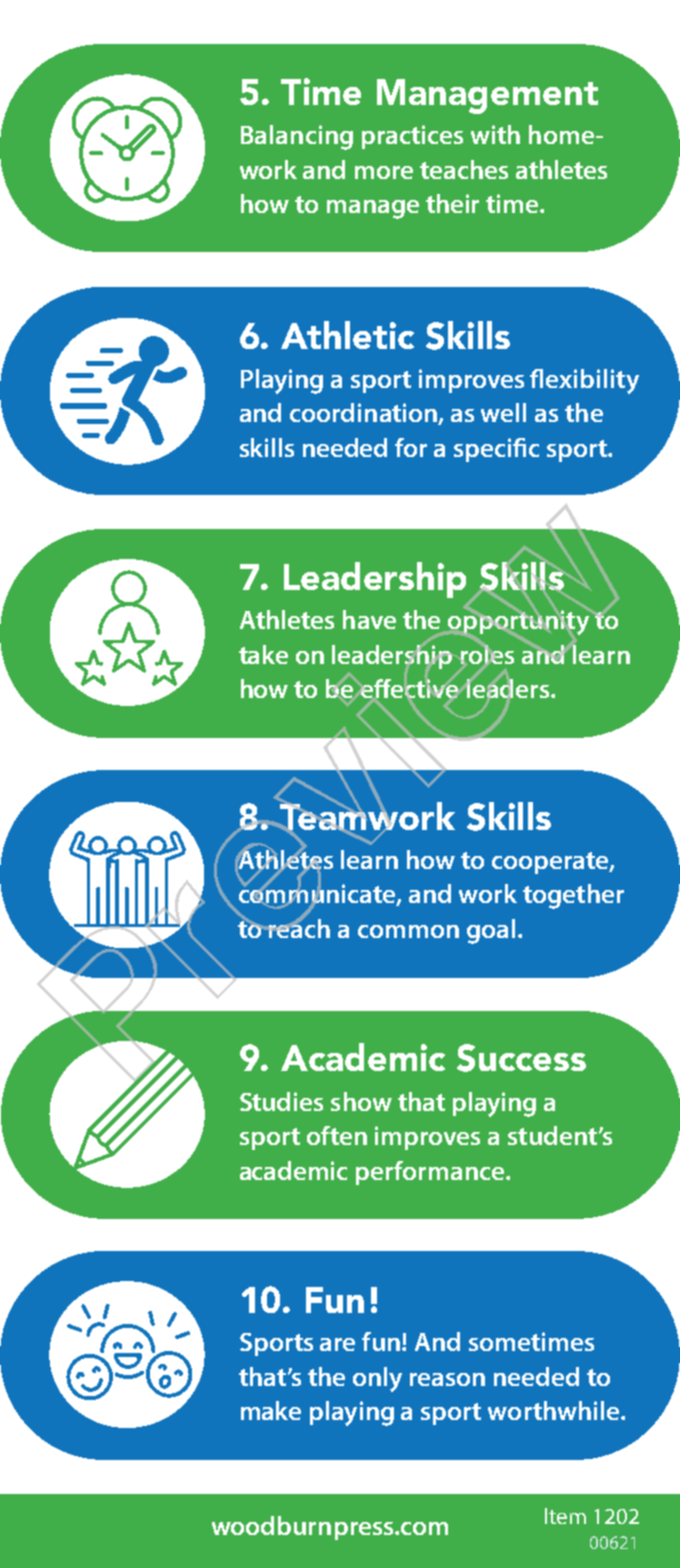  I want to click on make, so click(271, 1410).
